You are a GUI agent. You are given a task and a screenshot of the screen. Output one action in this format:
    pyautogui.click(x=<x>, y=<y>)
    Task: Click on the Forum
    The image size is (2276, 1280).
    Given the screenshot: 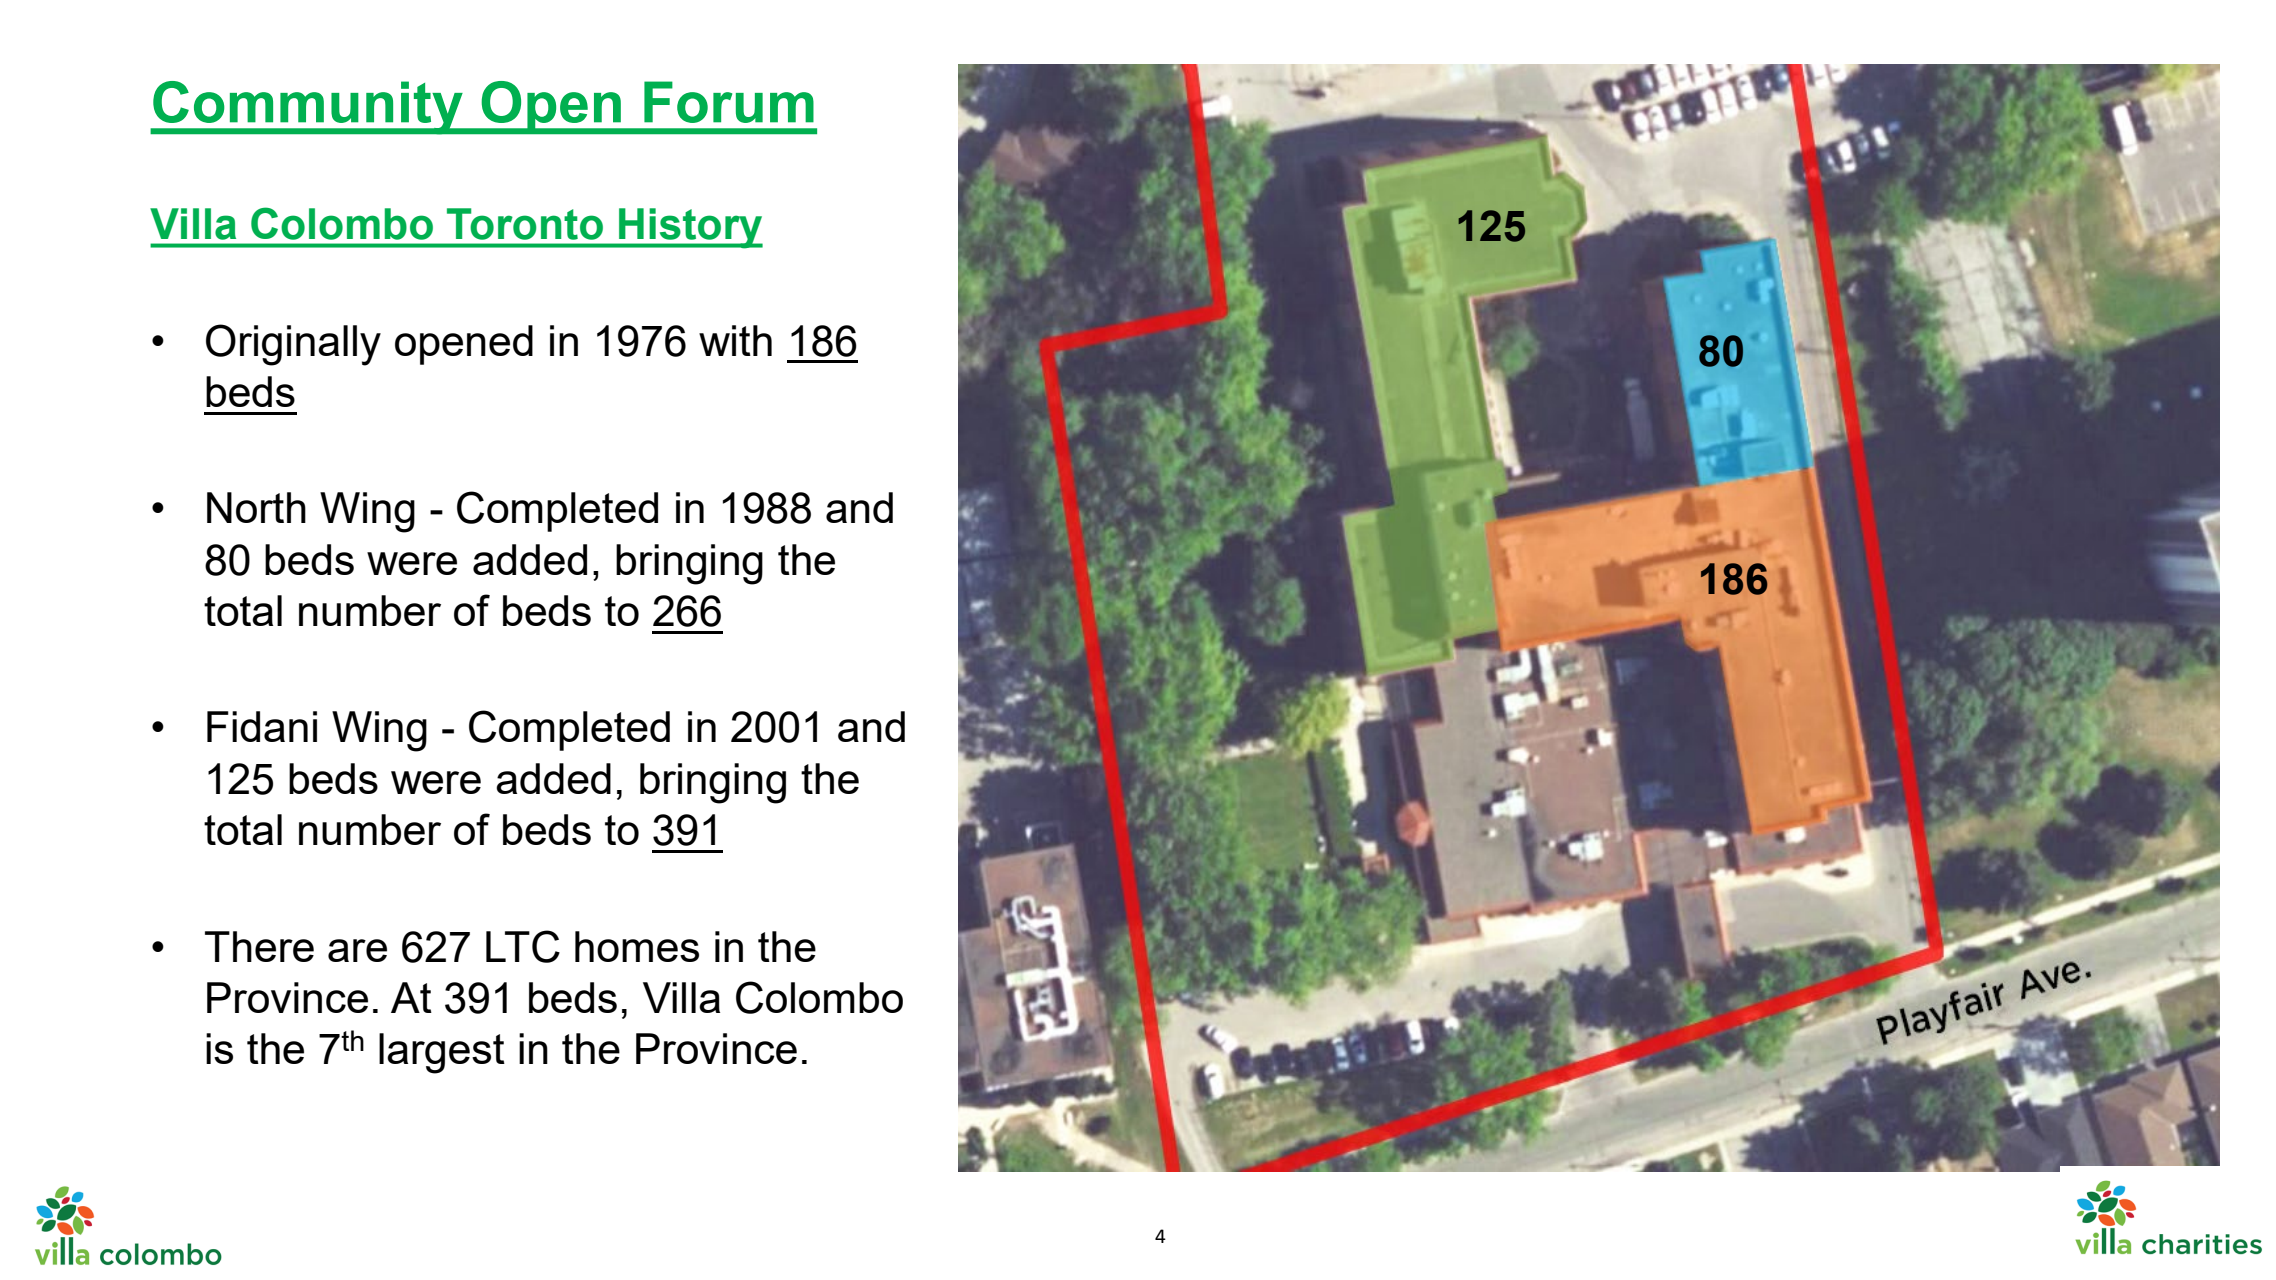 What is the action you would take?
    pyautogui.click(x=729, y=102)
